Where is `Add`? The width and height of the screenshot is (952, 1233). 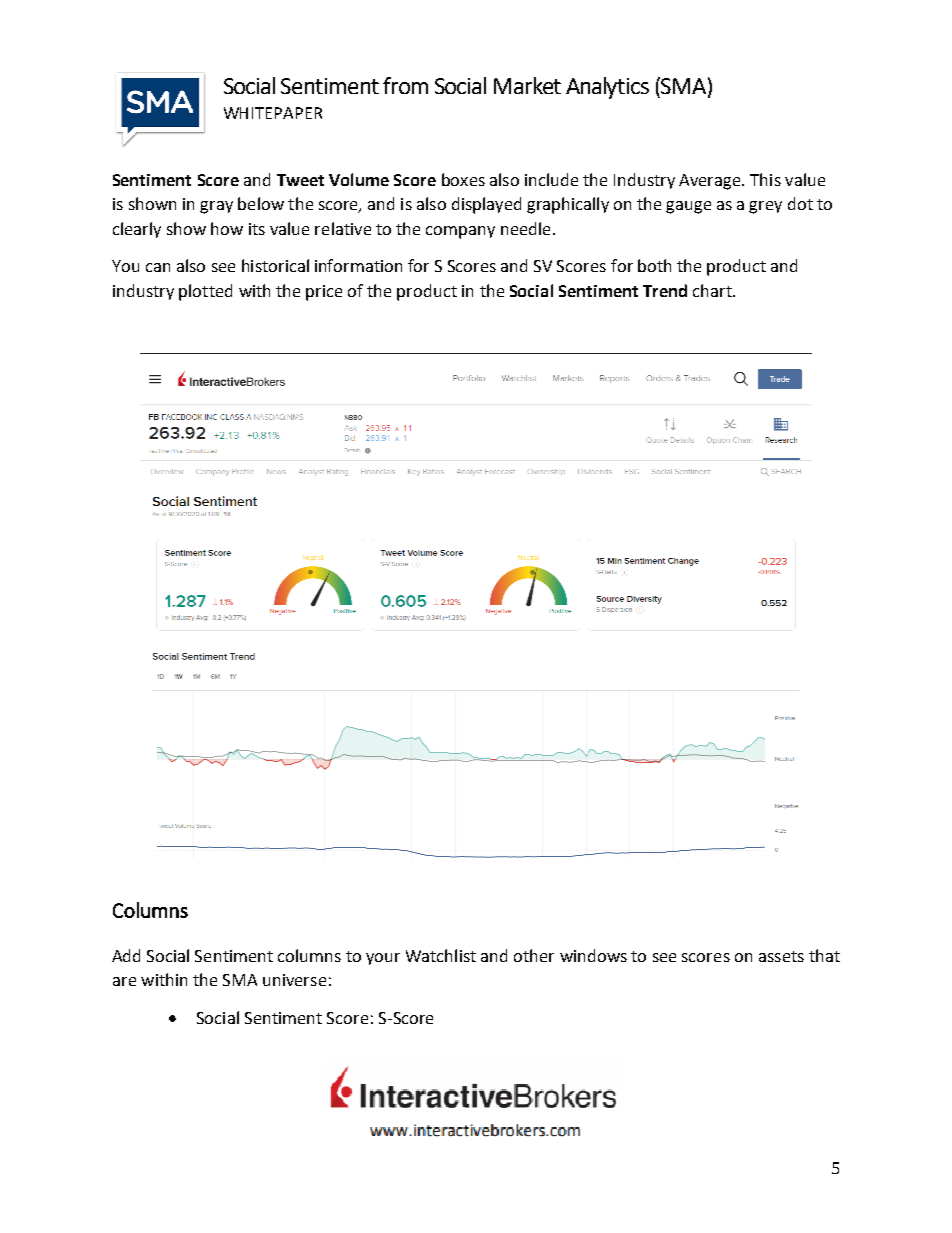
Add is located at coordinates (126, 955).
